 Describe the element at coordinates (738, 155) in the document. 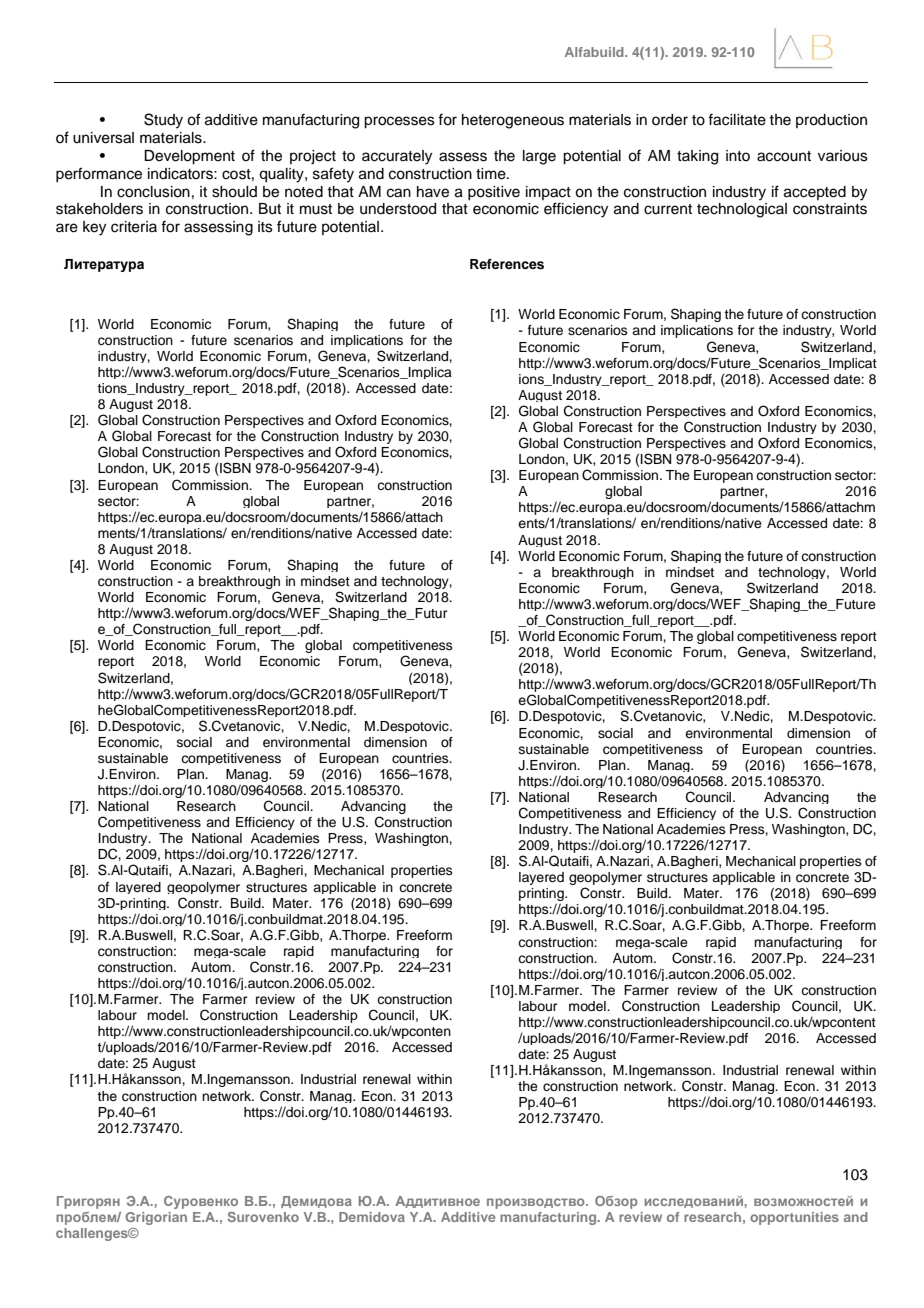

I see `into` at that location.
